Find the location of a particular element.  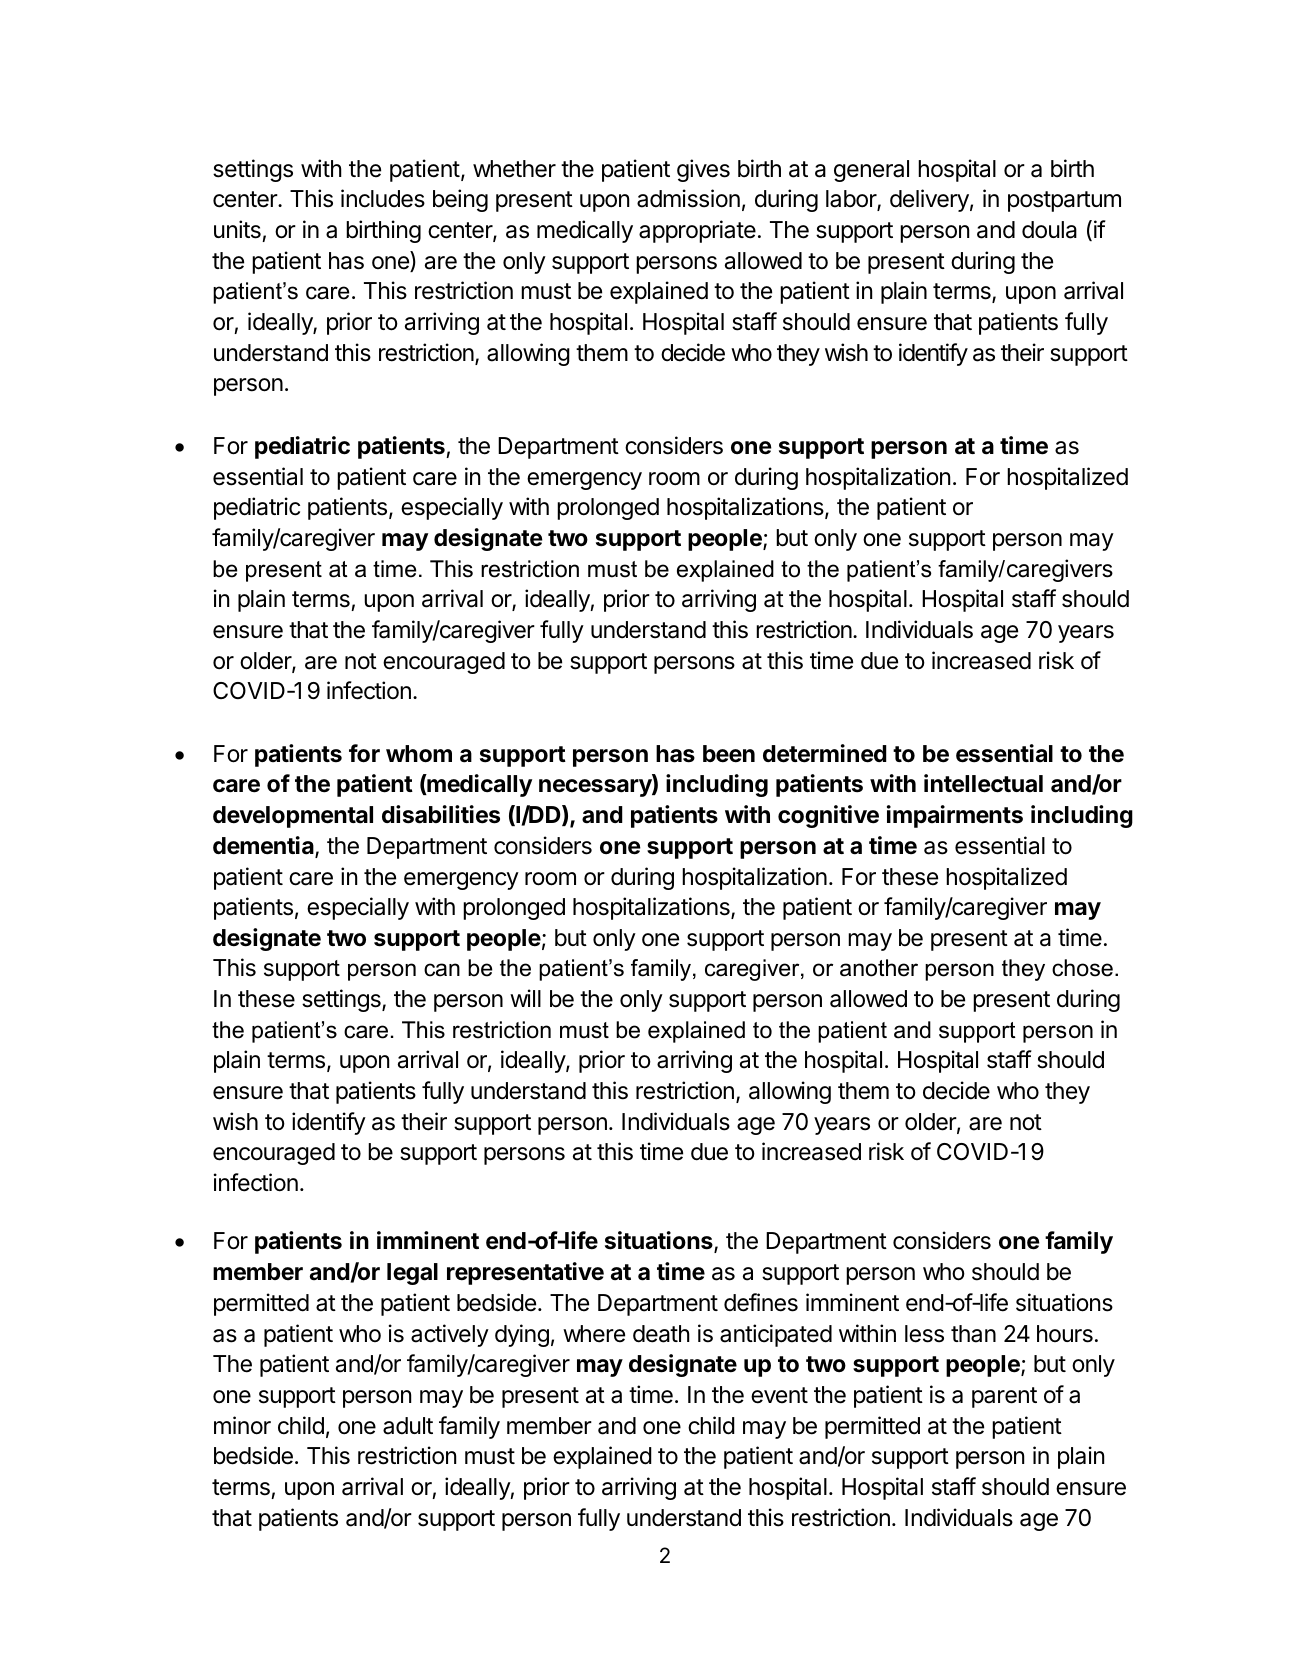

includes is located at coordinates (383, 198).
